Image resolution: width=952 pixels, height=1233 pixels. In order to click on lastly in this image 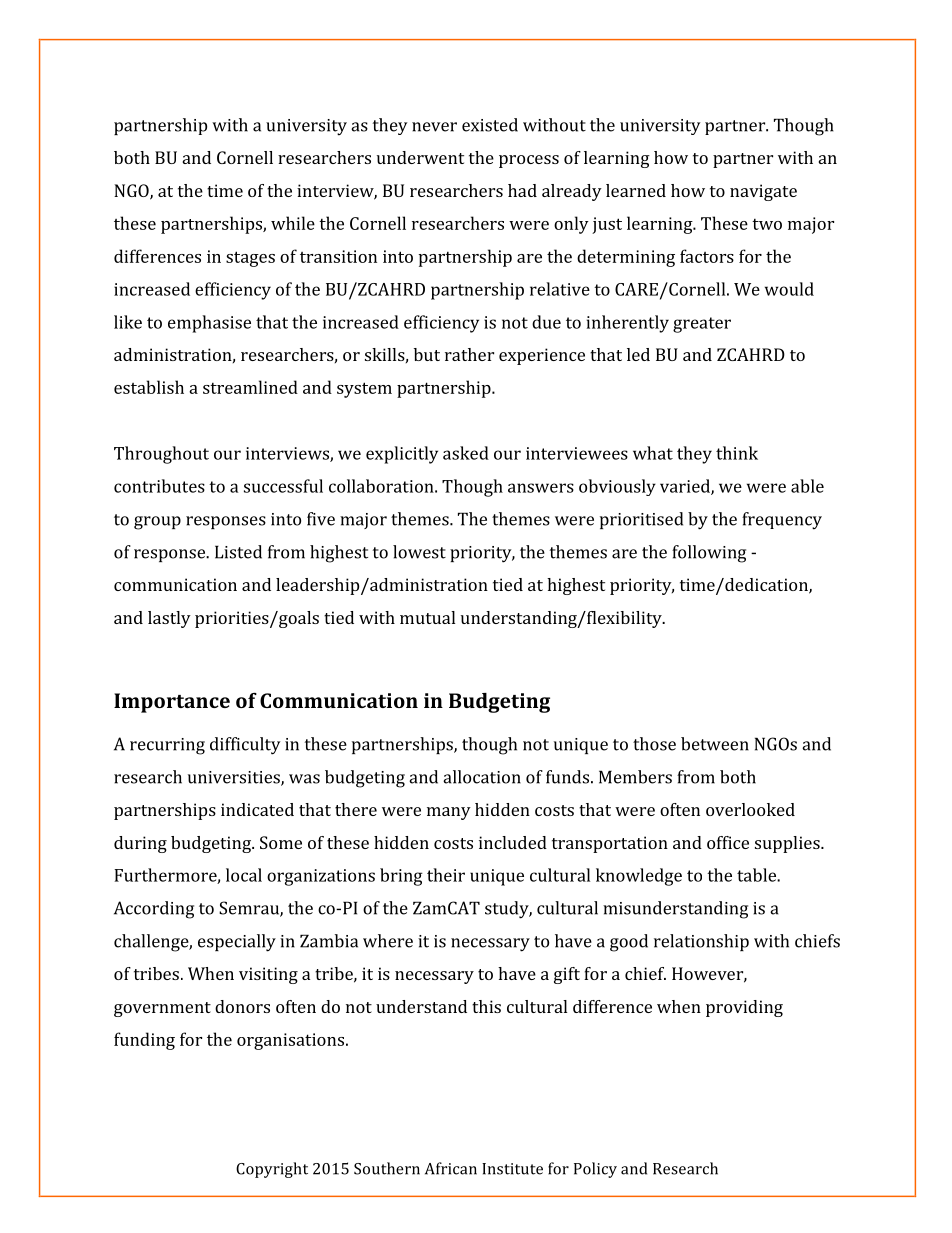, I will do `click(169, 619)`.
